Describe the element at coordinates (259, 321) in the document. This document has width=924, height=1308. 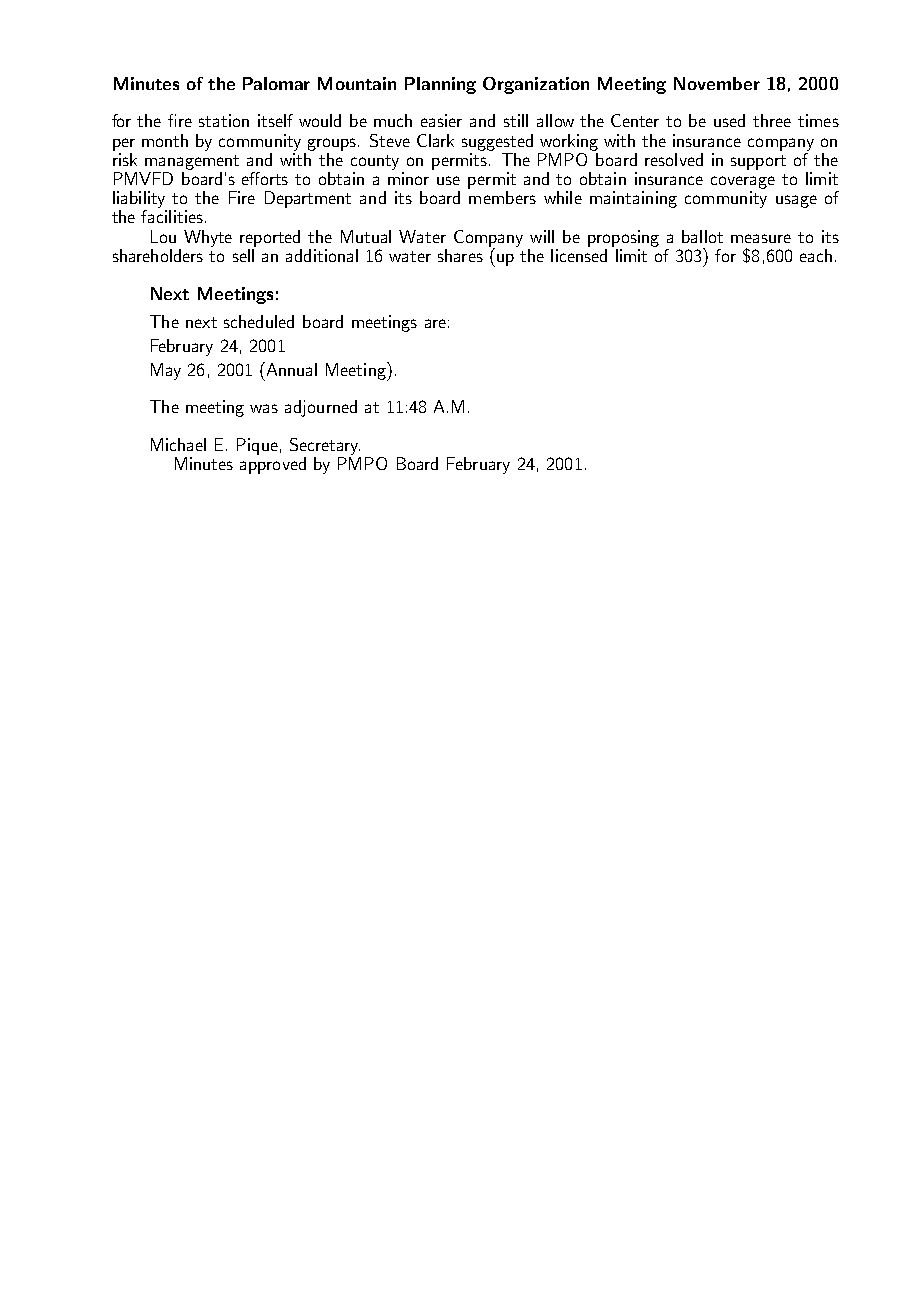
I see `scheduled` at that location.
